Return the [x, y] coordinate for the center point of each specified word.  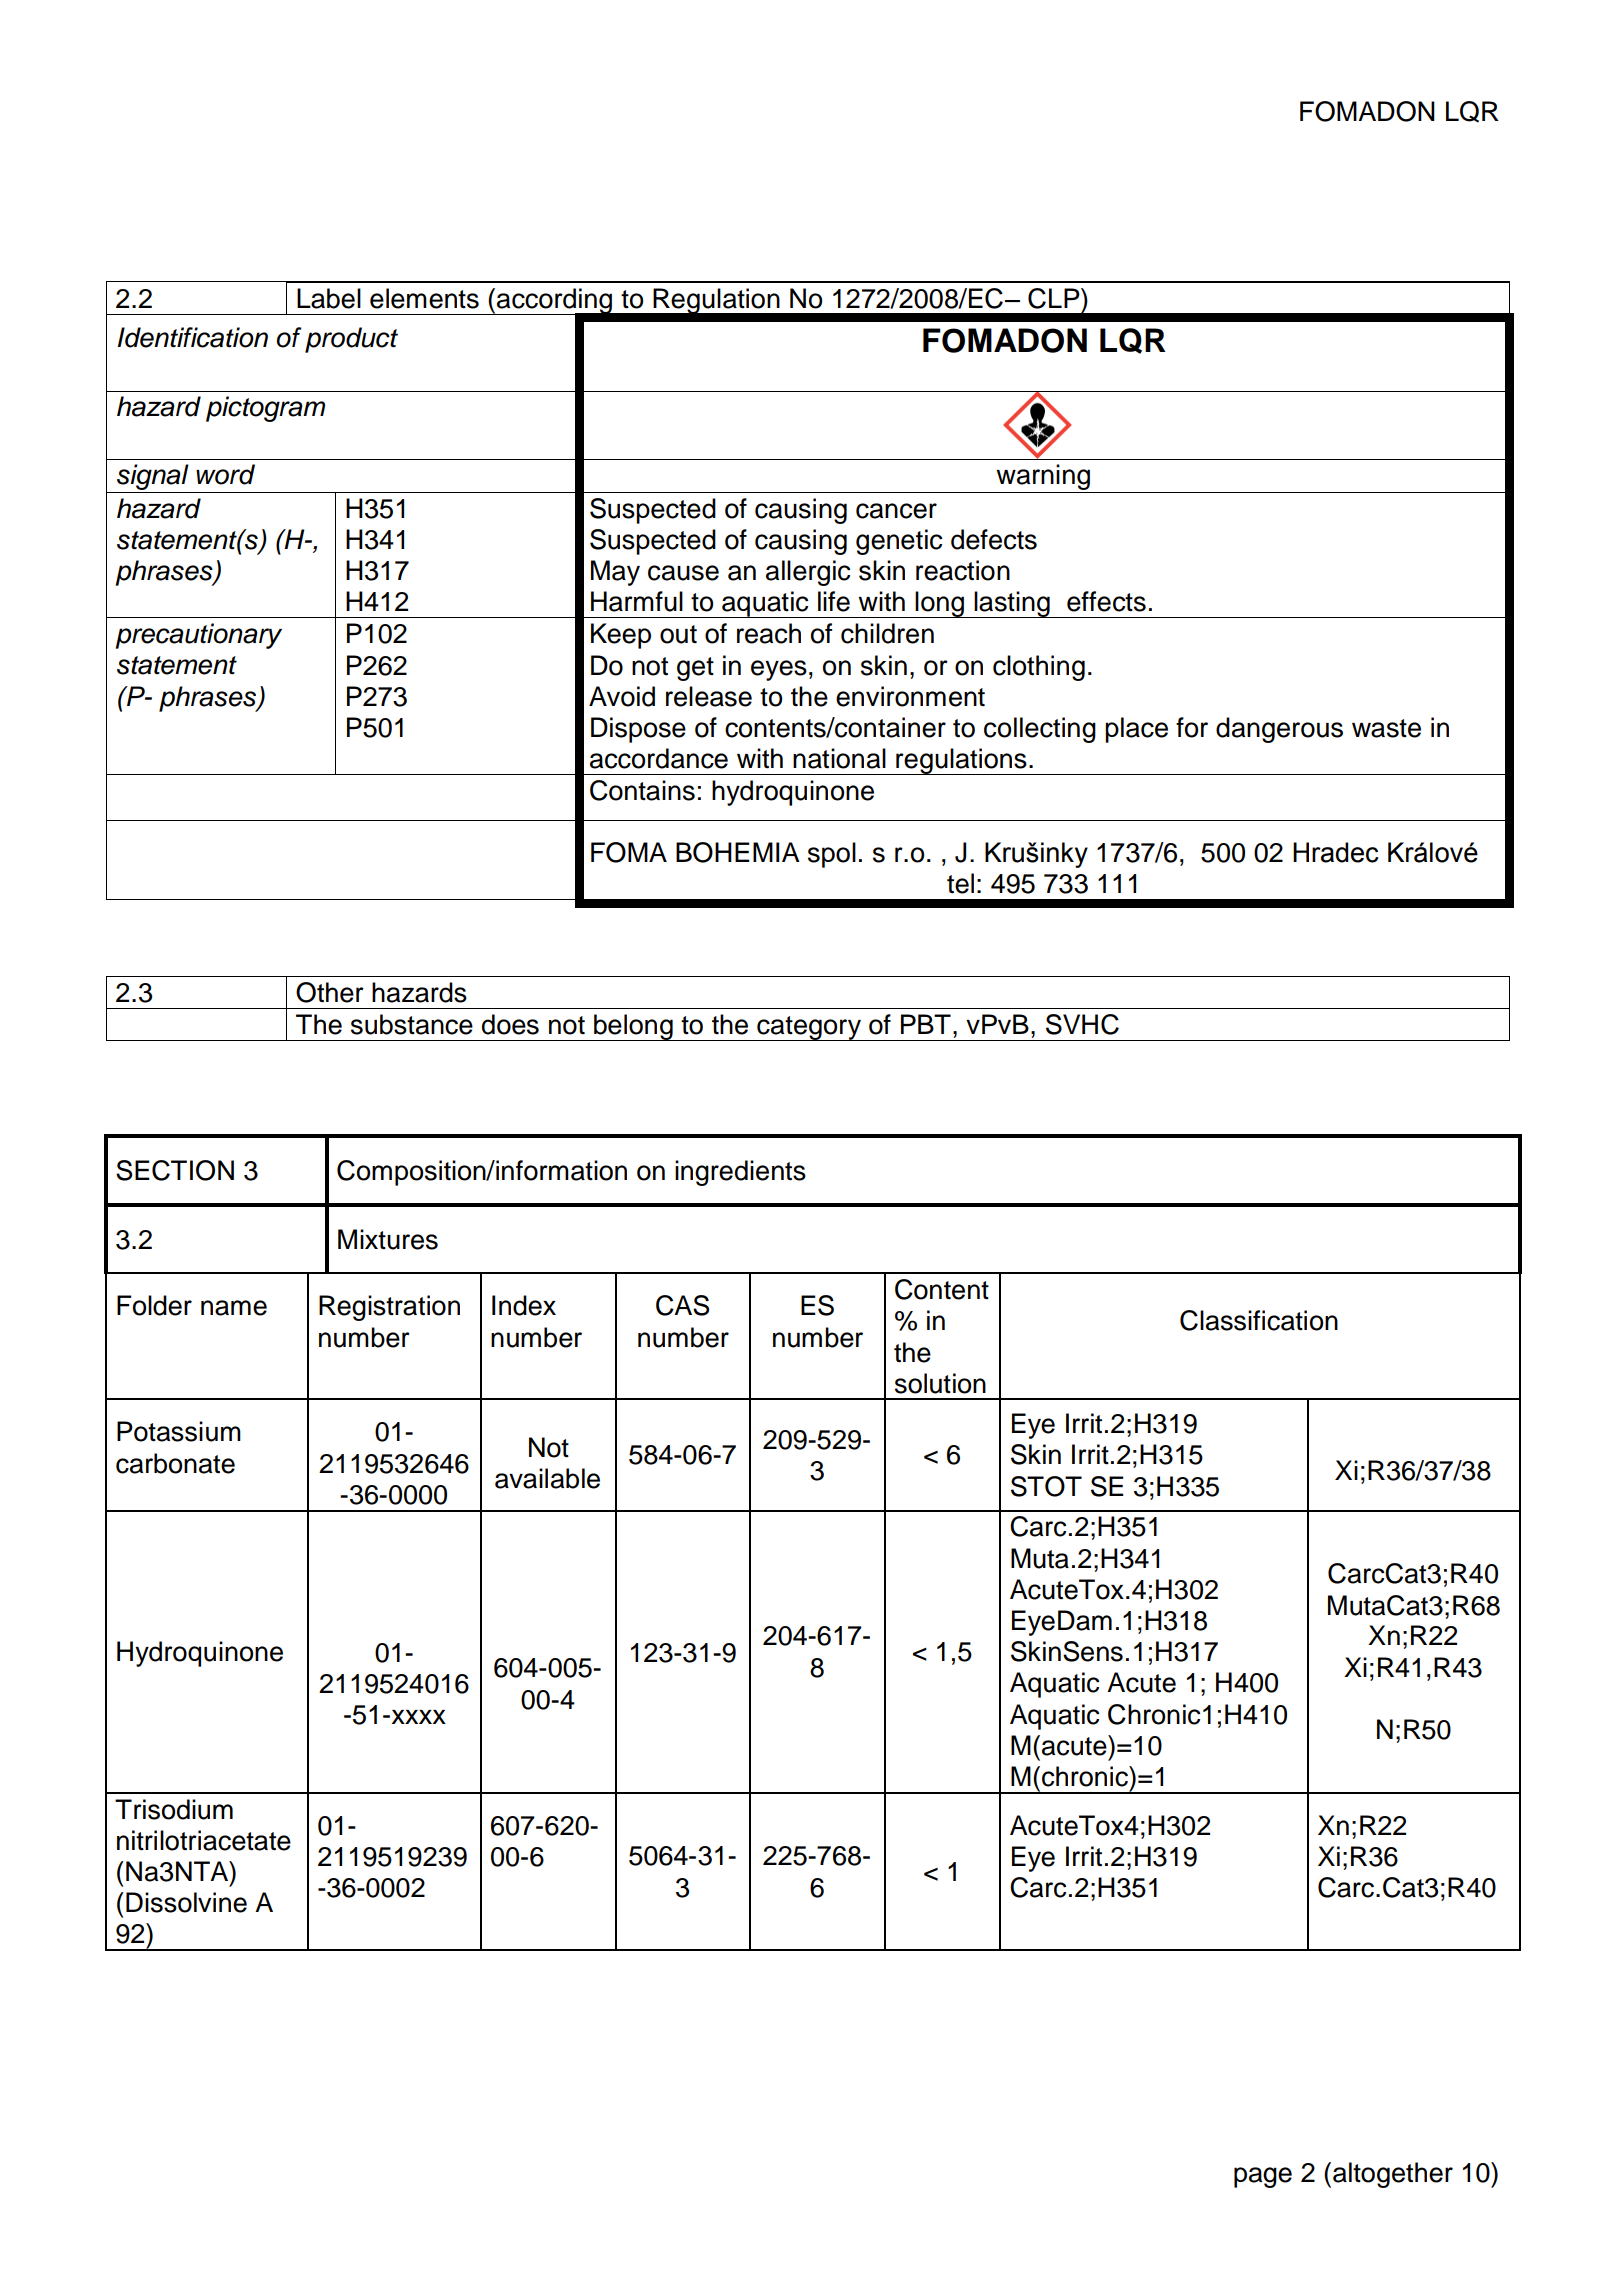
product [351, 340]
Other [330, 992]
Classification [1259, 1320]
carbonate [175, 1463]
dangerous [1279, 730]
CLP [1055, 298]
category [809, 1028]
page [1263, 2177]
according [554, 302]
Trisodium [174, 1809]
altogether [1393, 2175]
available [547, 1478]
